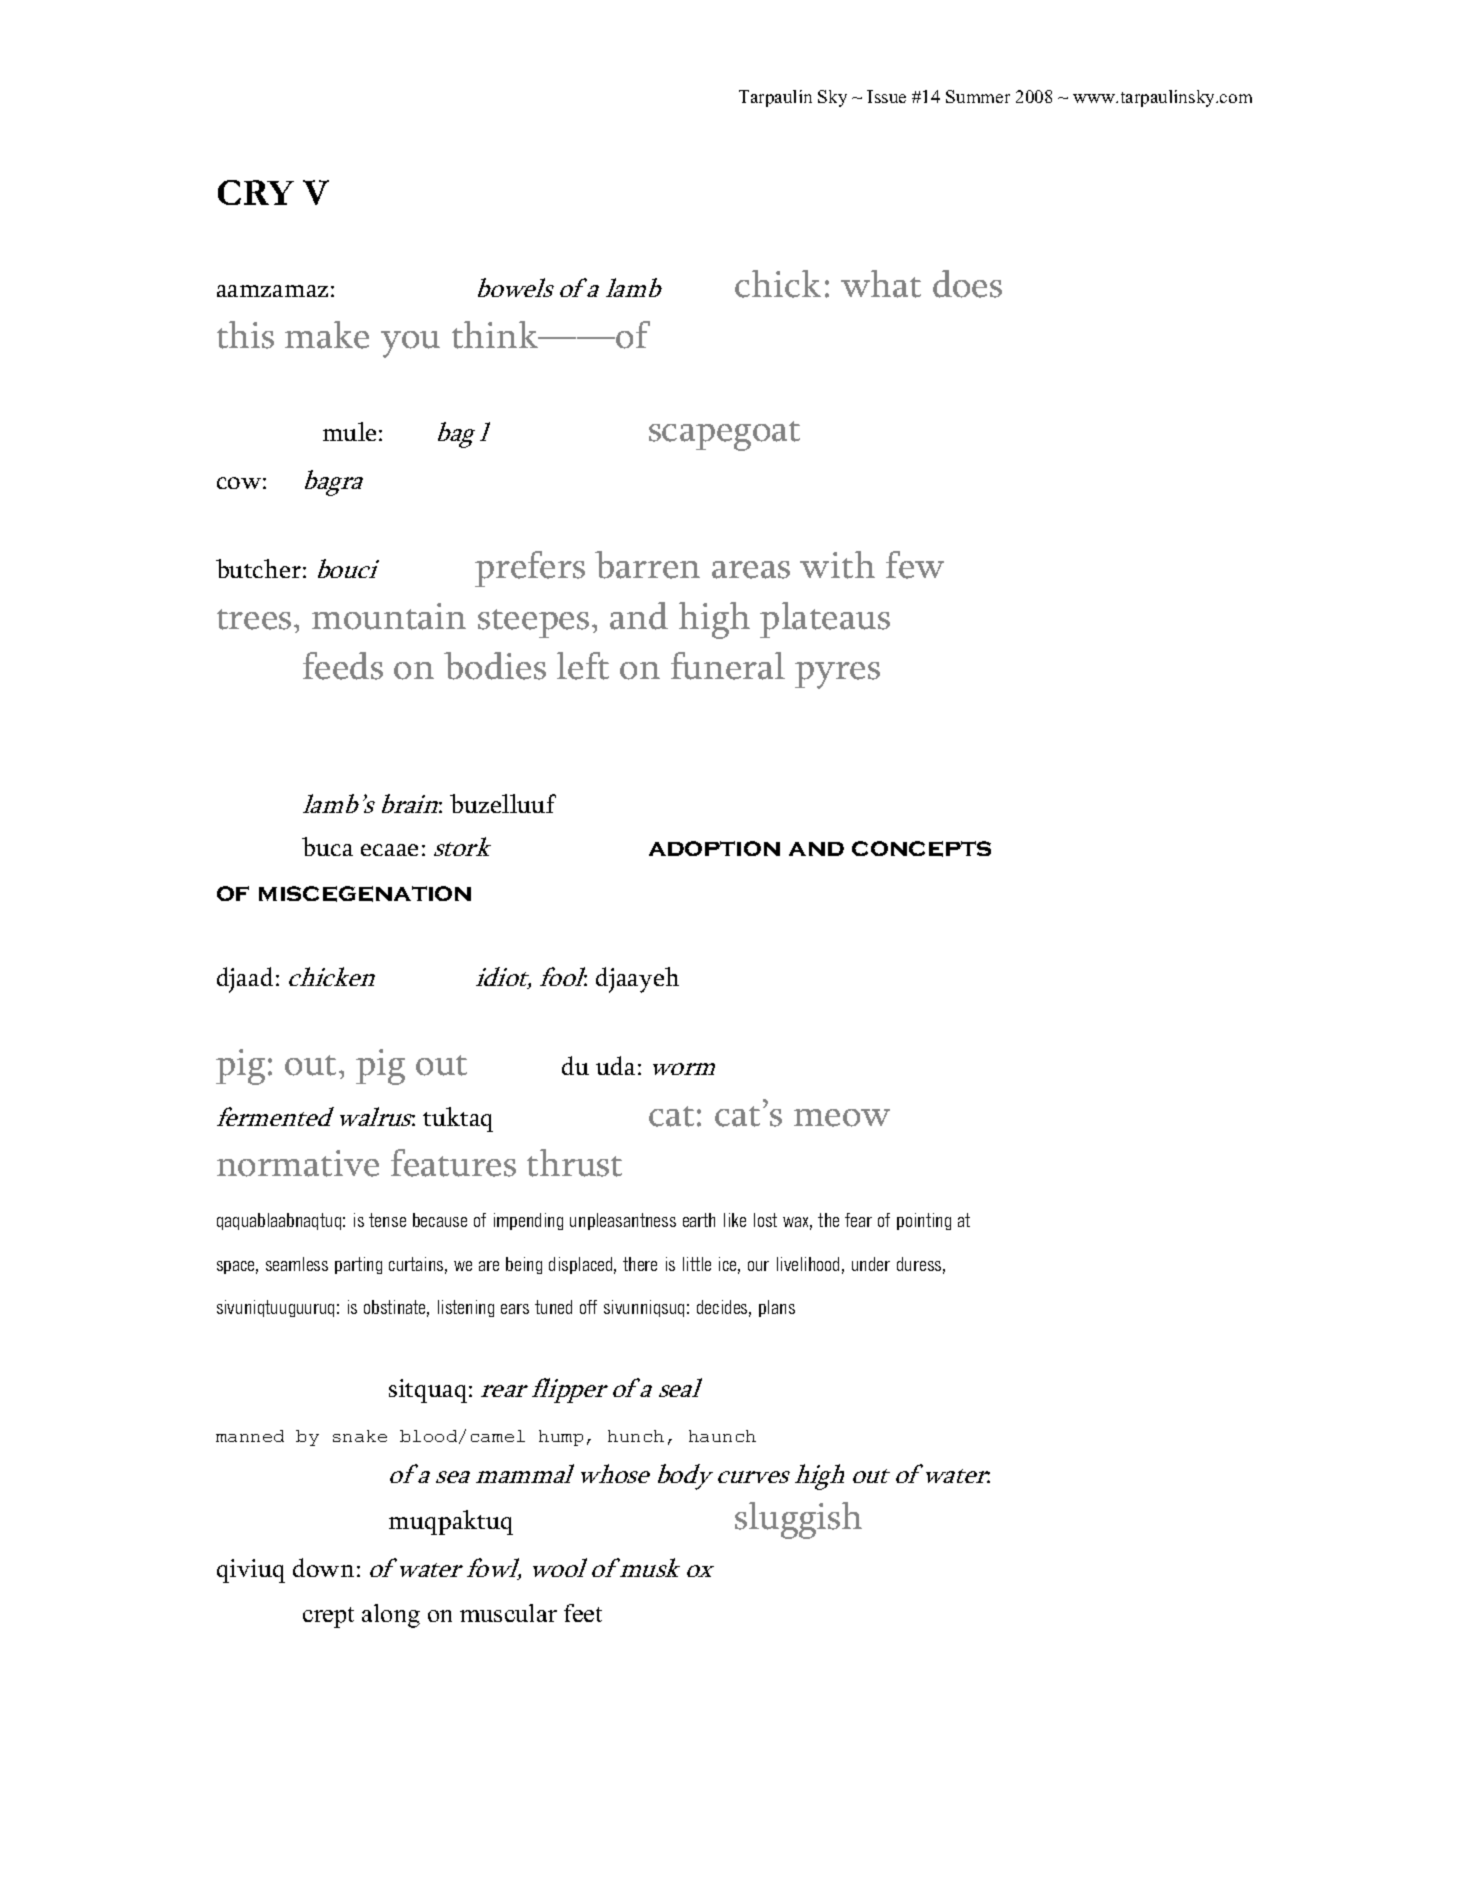 The image size is (1469, 1900). I want to click on mule, so click(349, 431).
